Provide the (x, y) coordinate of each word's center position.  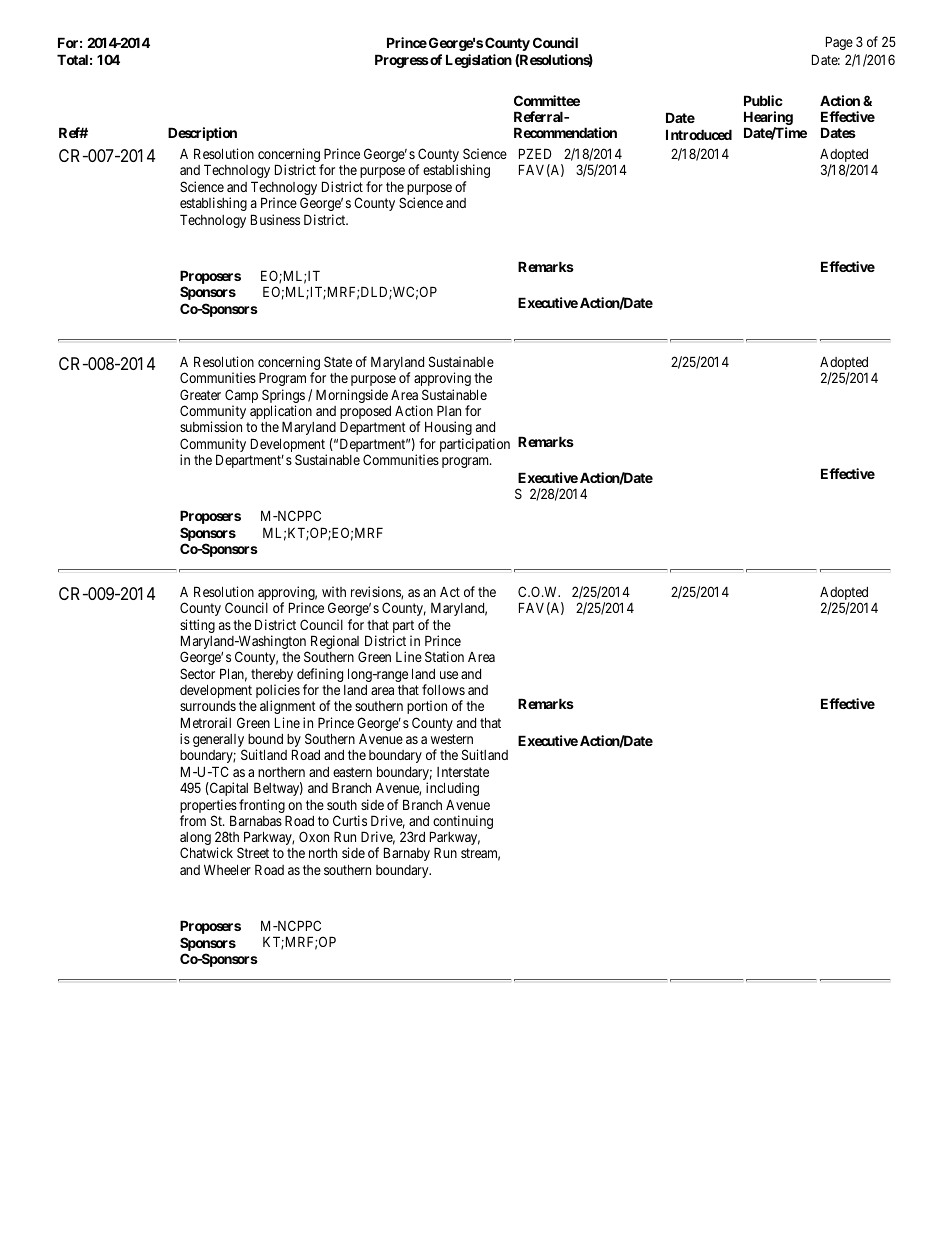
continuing (462, 823)
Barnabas (256, 820)
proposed (365, 414)
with (334, 591)
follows (443, 689)
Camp (241, 397)
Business (275, 219)
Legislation (479, 61)
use (449, 675)
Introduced (699, 134)
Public (763, 100)
